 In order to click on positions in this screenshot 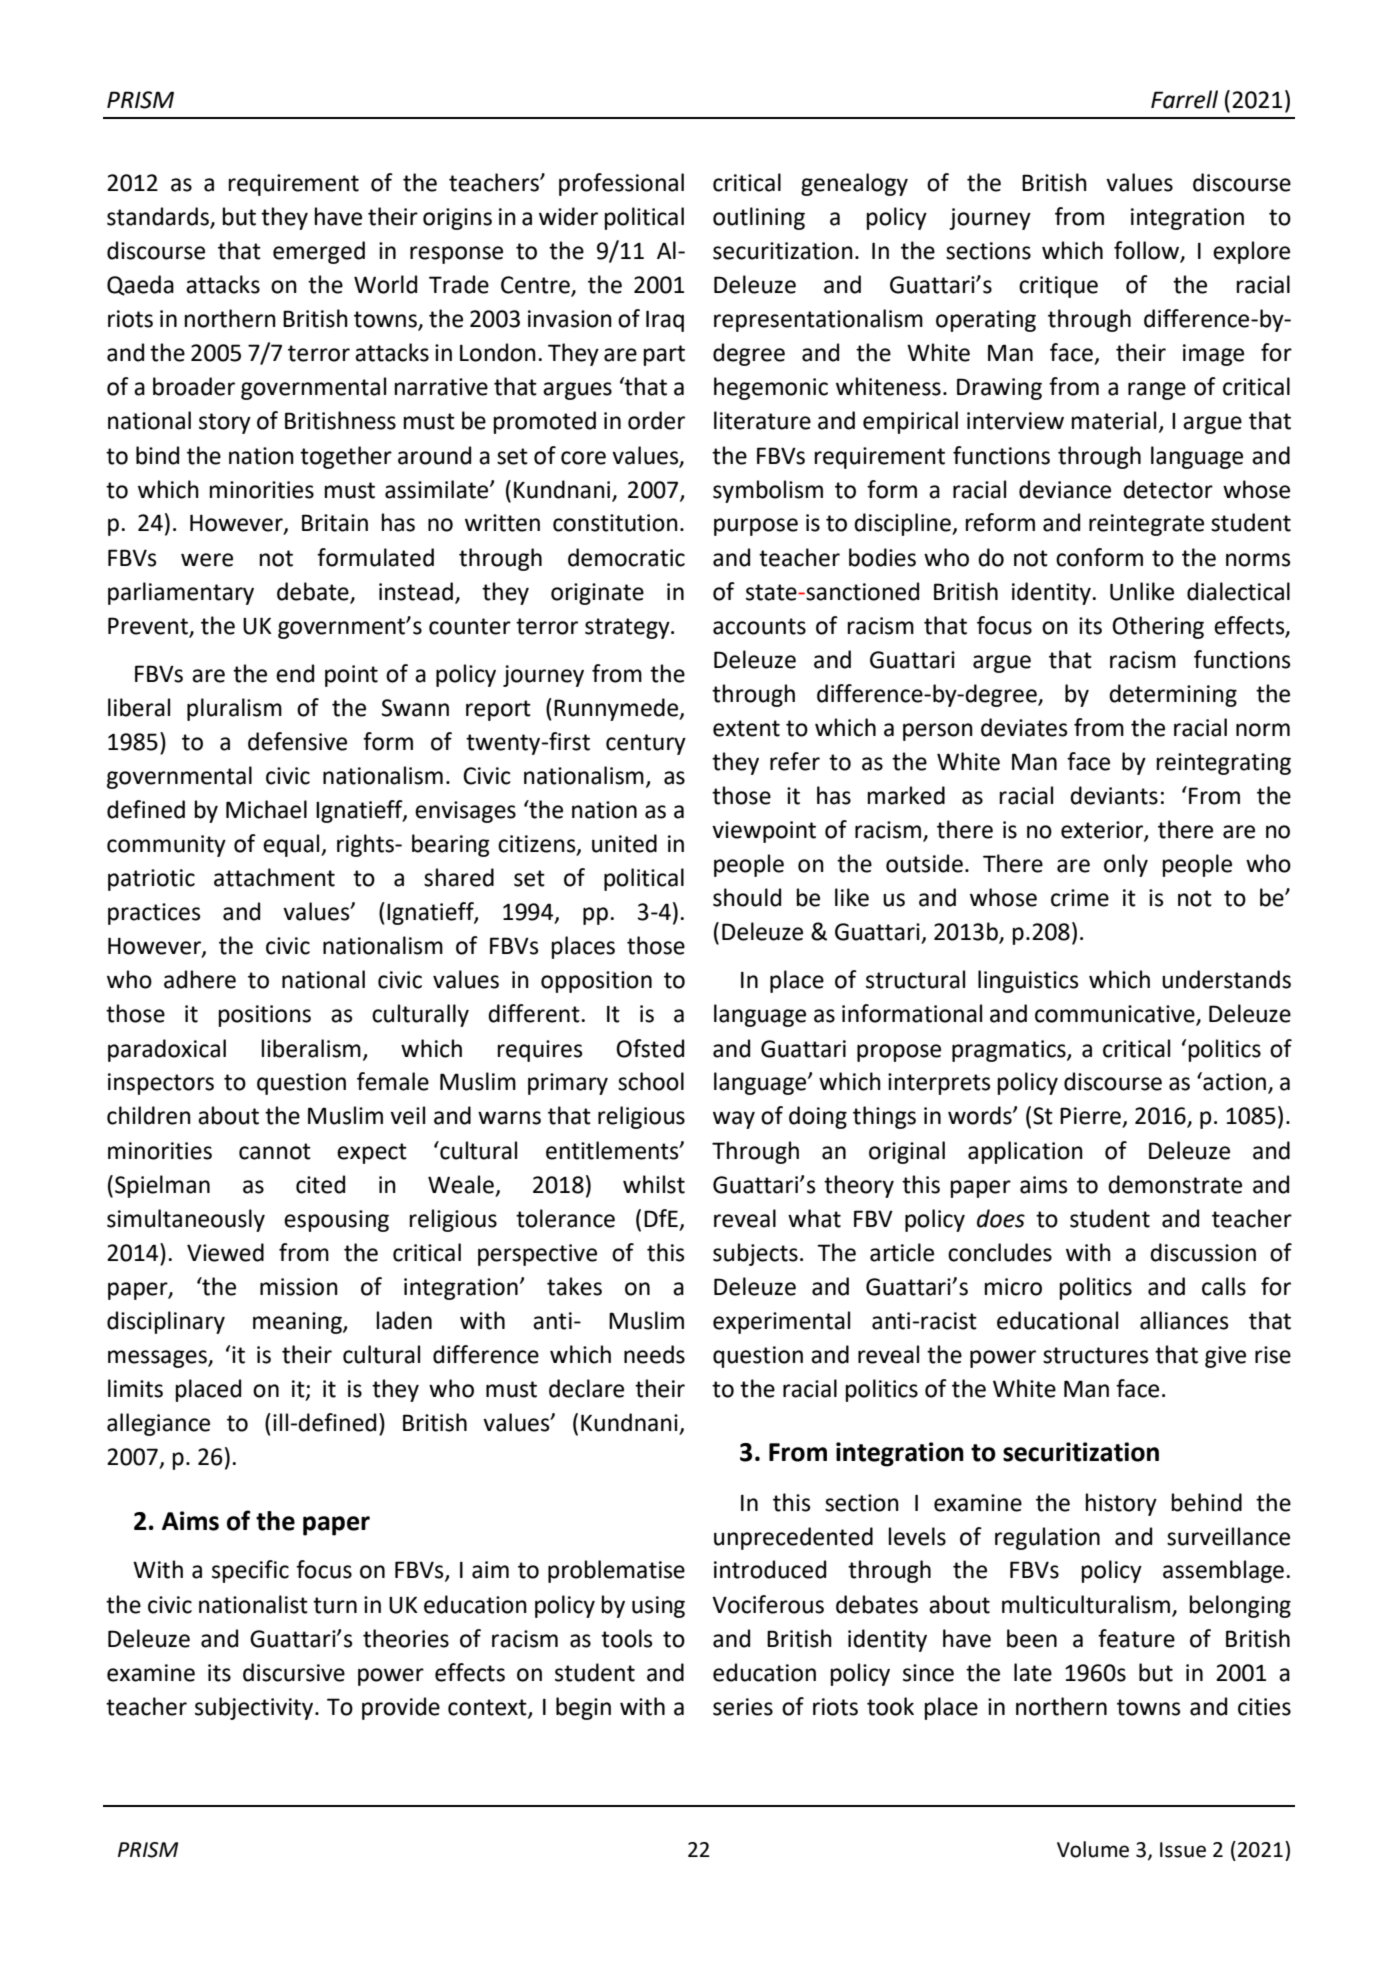, I will do `click(265, 1016)`.
